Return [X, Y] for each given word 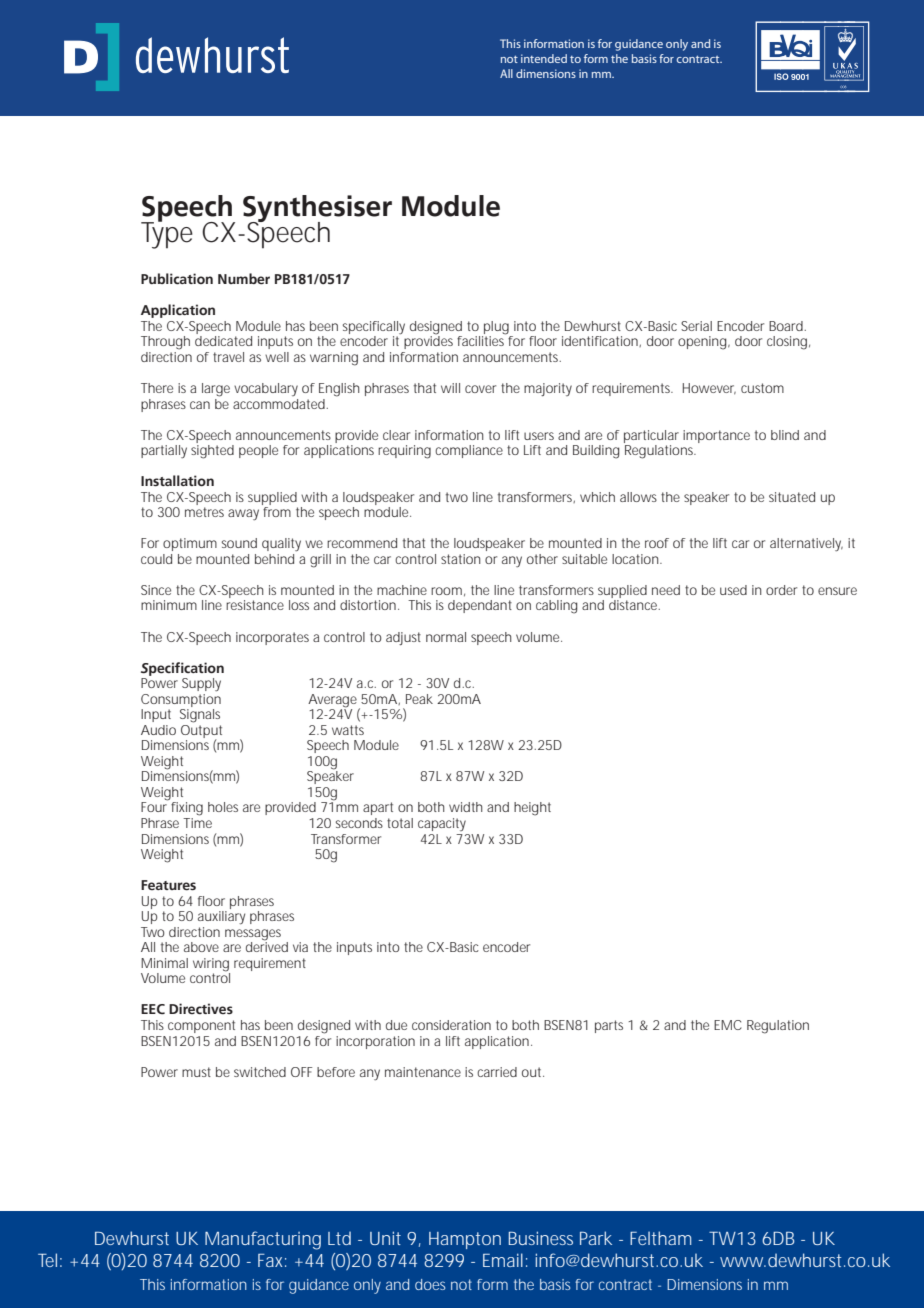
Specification [182, 669]
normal [446, 637]
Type [167, 234]
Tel [47, 1260]
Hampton [465, 1240]
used [733, 590]
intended [544, 58]
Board [787, 326]
